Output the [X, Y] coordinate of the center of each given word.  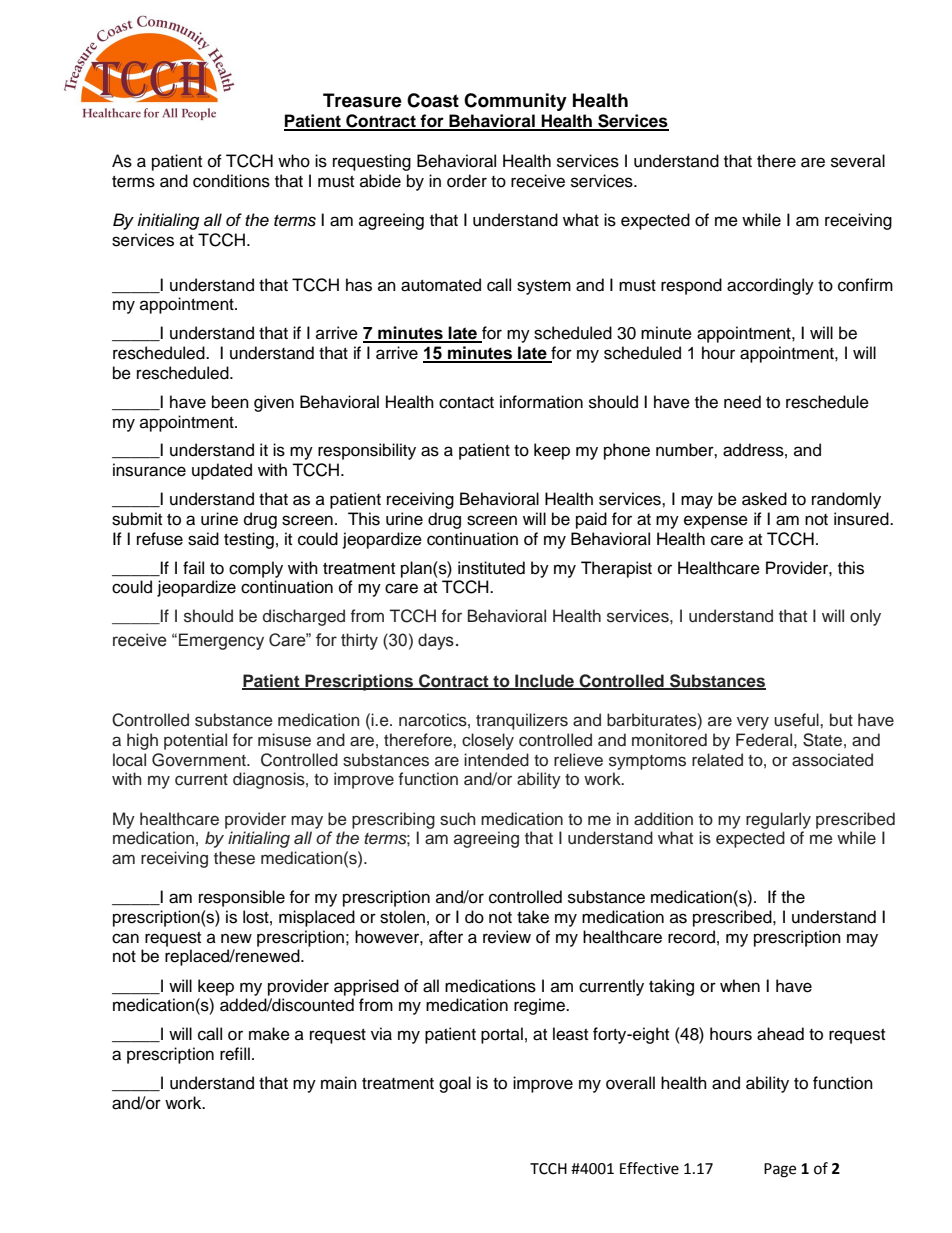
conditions [231, 181]
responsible [242, 898]
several [858, 161]
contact [466, 403]
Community [515, 102]
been [230, 402]
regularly [778, 820]
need [742, 402]
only [865, 617]
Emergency [221, 641]
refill [235, 1054]
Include [544, 681]
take [533, 917]
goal [455, 1084]
